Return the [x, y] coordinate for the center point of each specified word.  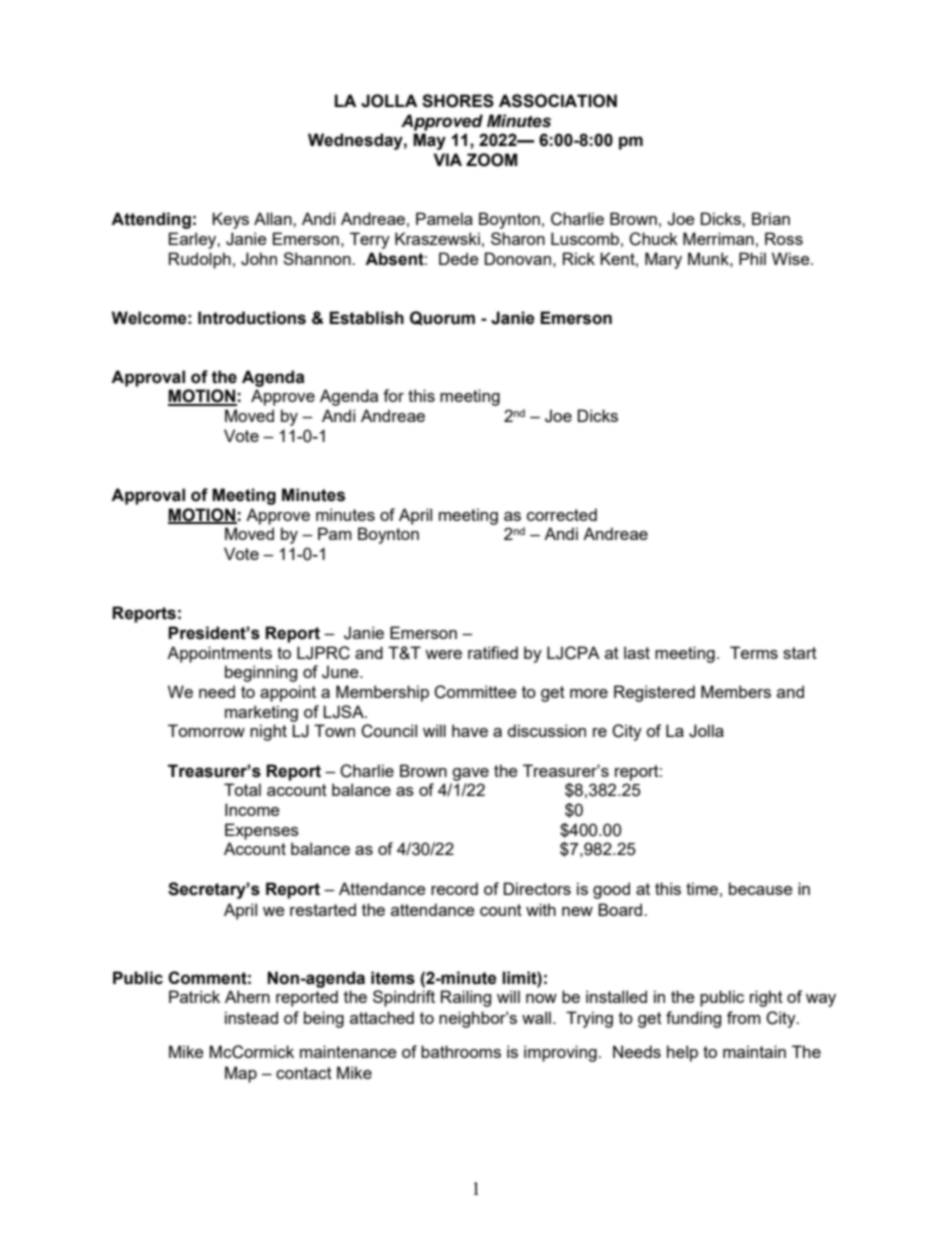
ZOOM [491, 160]
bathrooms [461, 1051]
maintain [754, 1051]
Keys [230, 220]
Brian [771, 218]
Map [241, 1074]
